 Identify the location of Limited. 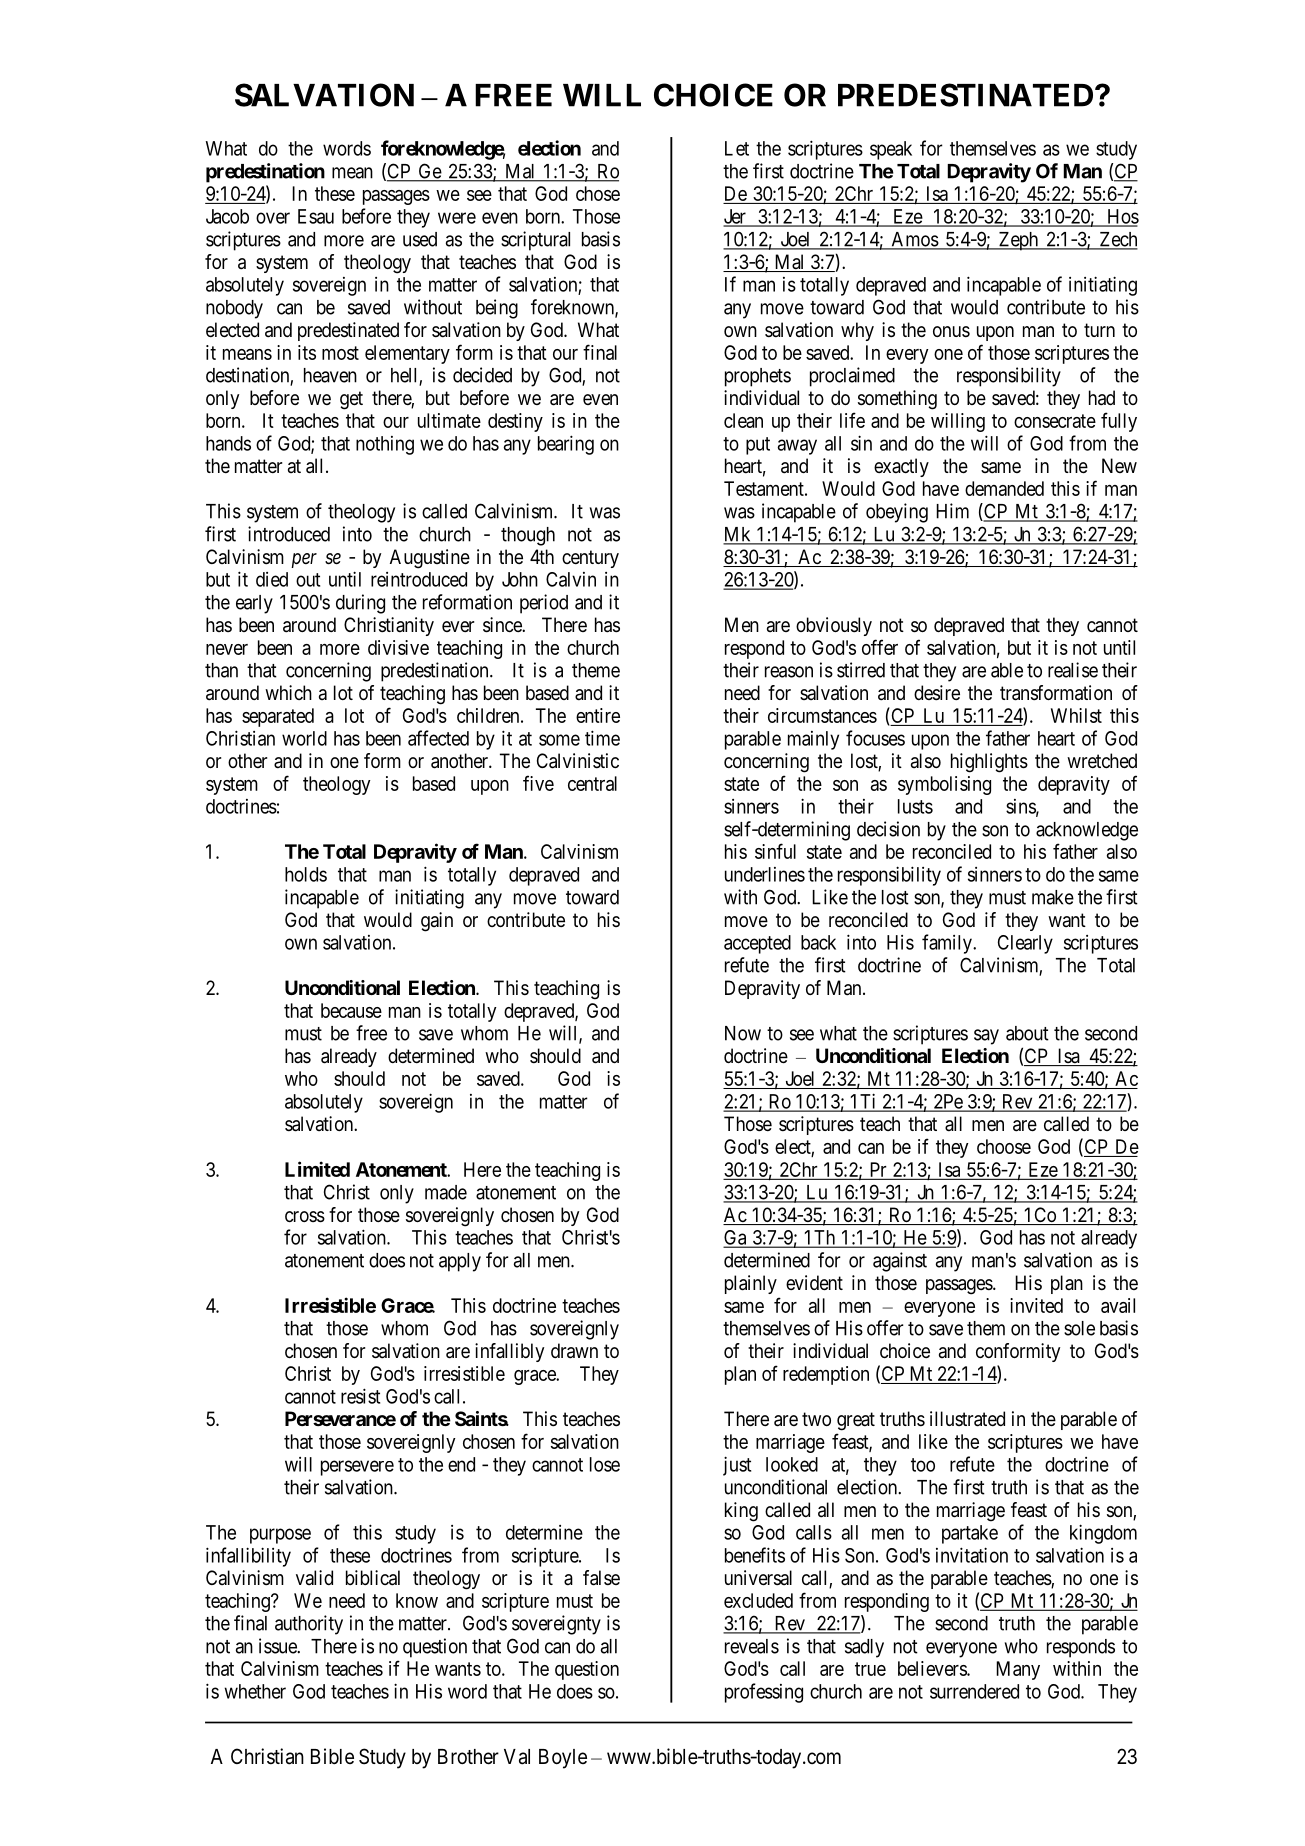
(317, 1169).
